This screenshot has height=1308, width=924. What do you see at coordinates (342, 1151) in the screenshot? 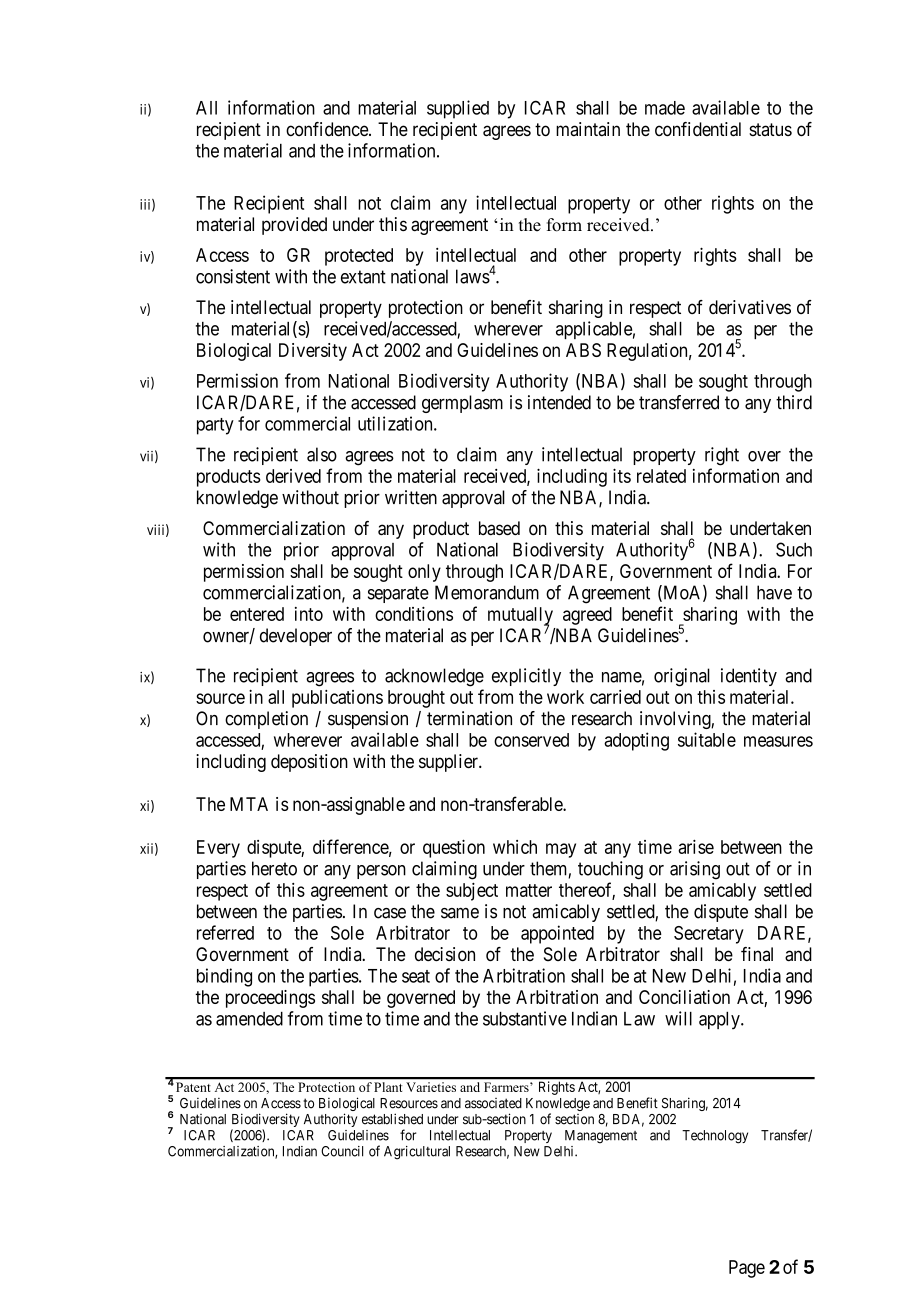
I see `Council` at bounding box center [342, 1151].
